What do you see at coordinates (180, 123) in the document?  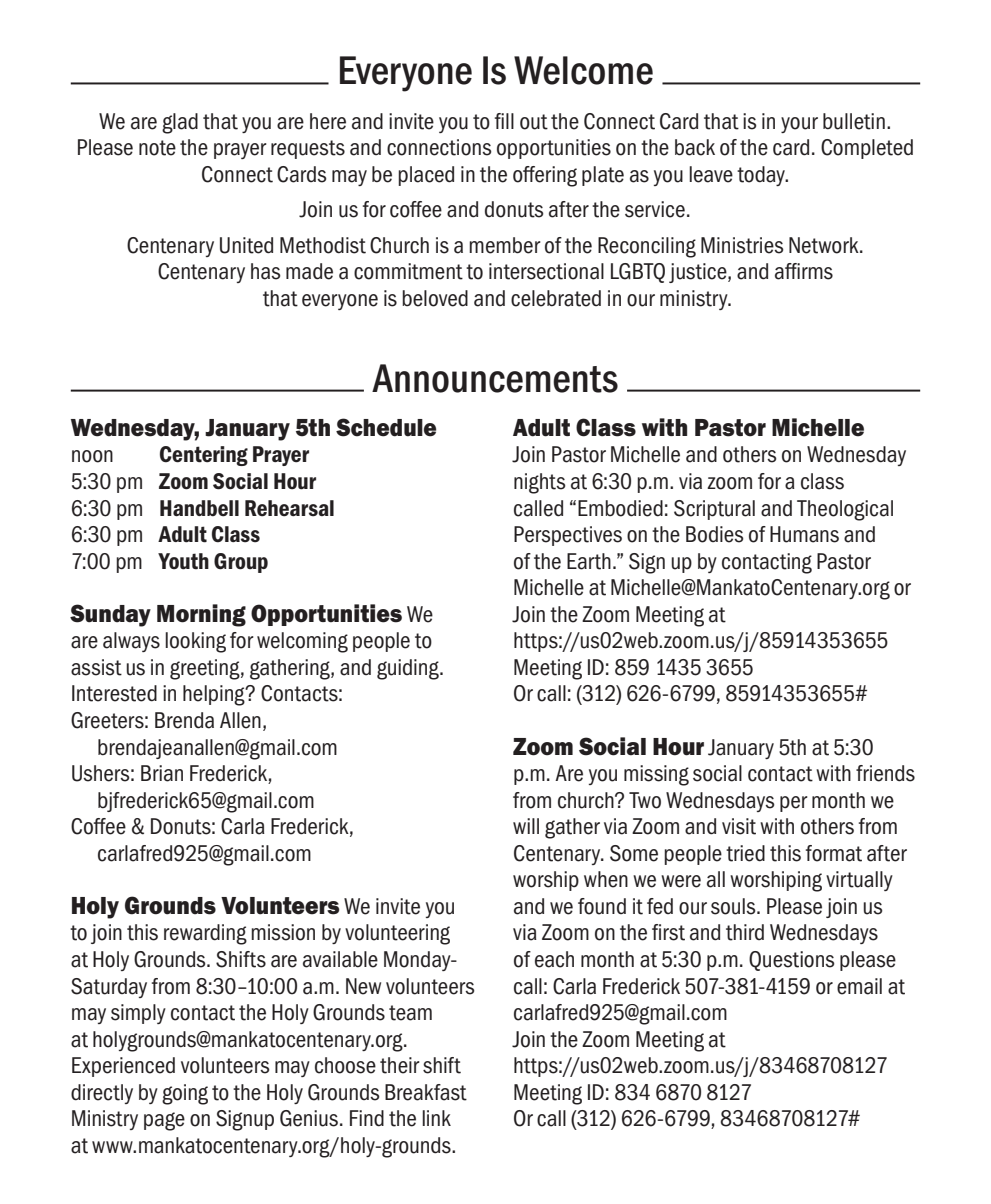 I see `glad` at bounding box center [180, 123].
